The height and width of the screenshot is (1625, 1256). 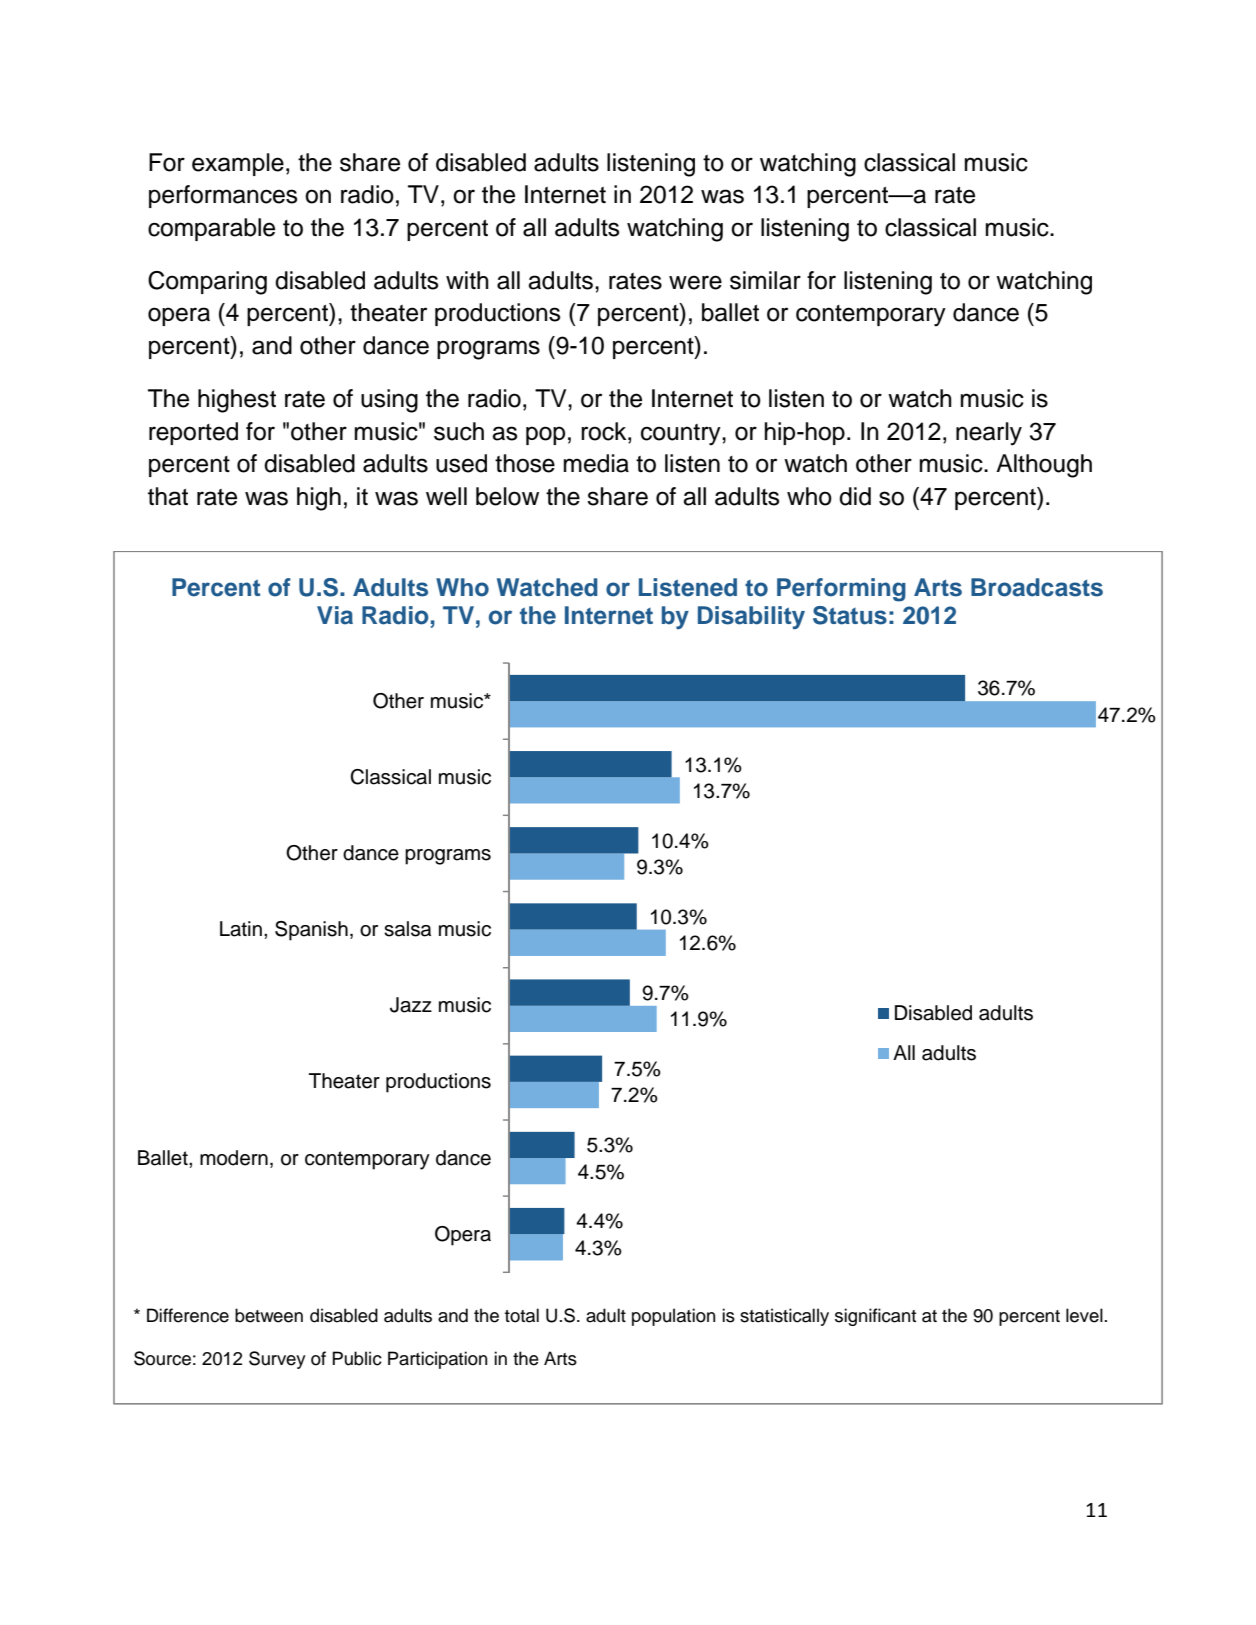 What do you see at coordinates (673, 1317) in the screenshot?
I see `population` at bounding box center [673, 1317].
